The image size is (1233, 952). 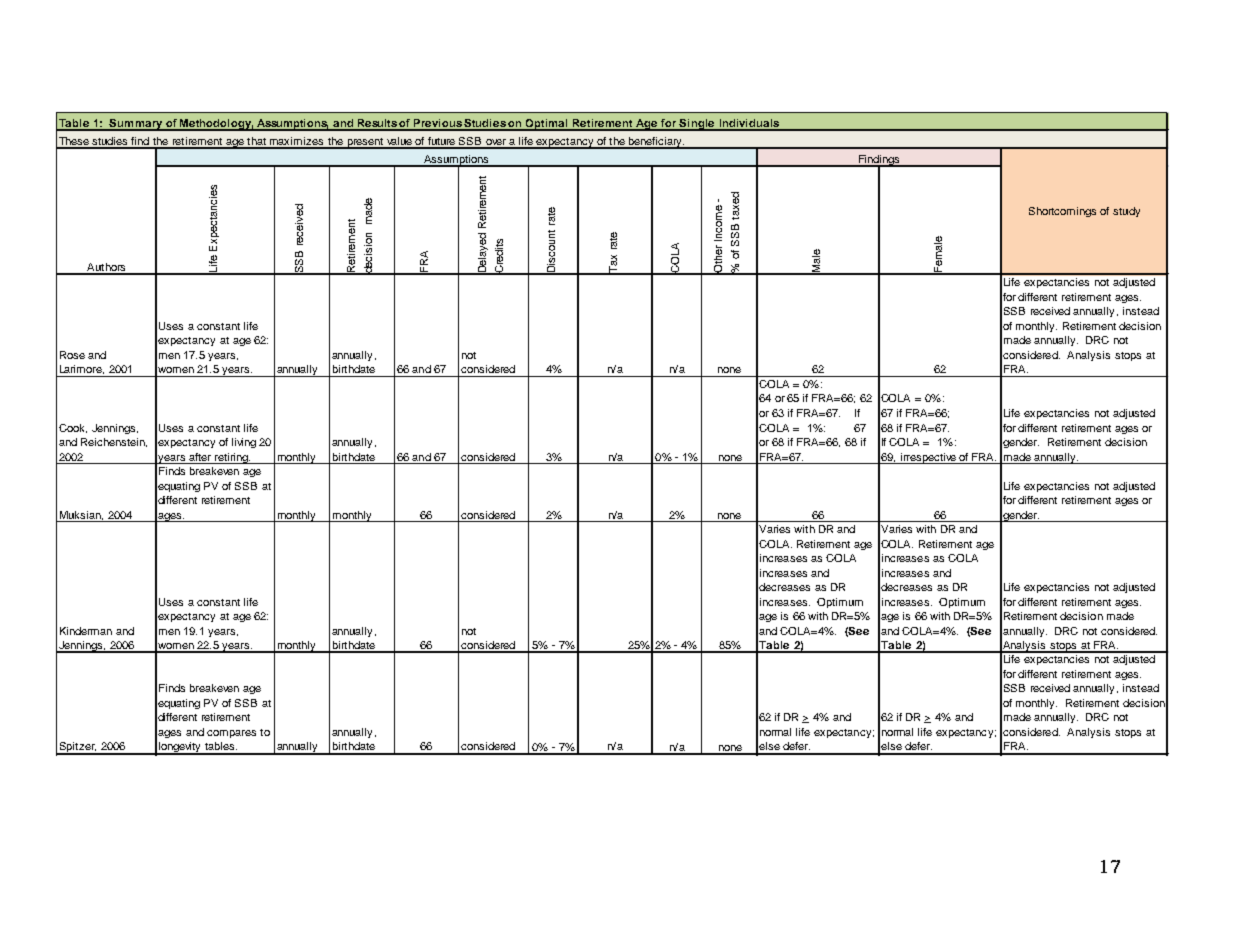 What do you see at coordinates (200, 457) in the screenshot?
I see `after` at bounding box center [200, 457].
